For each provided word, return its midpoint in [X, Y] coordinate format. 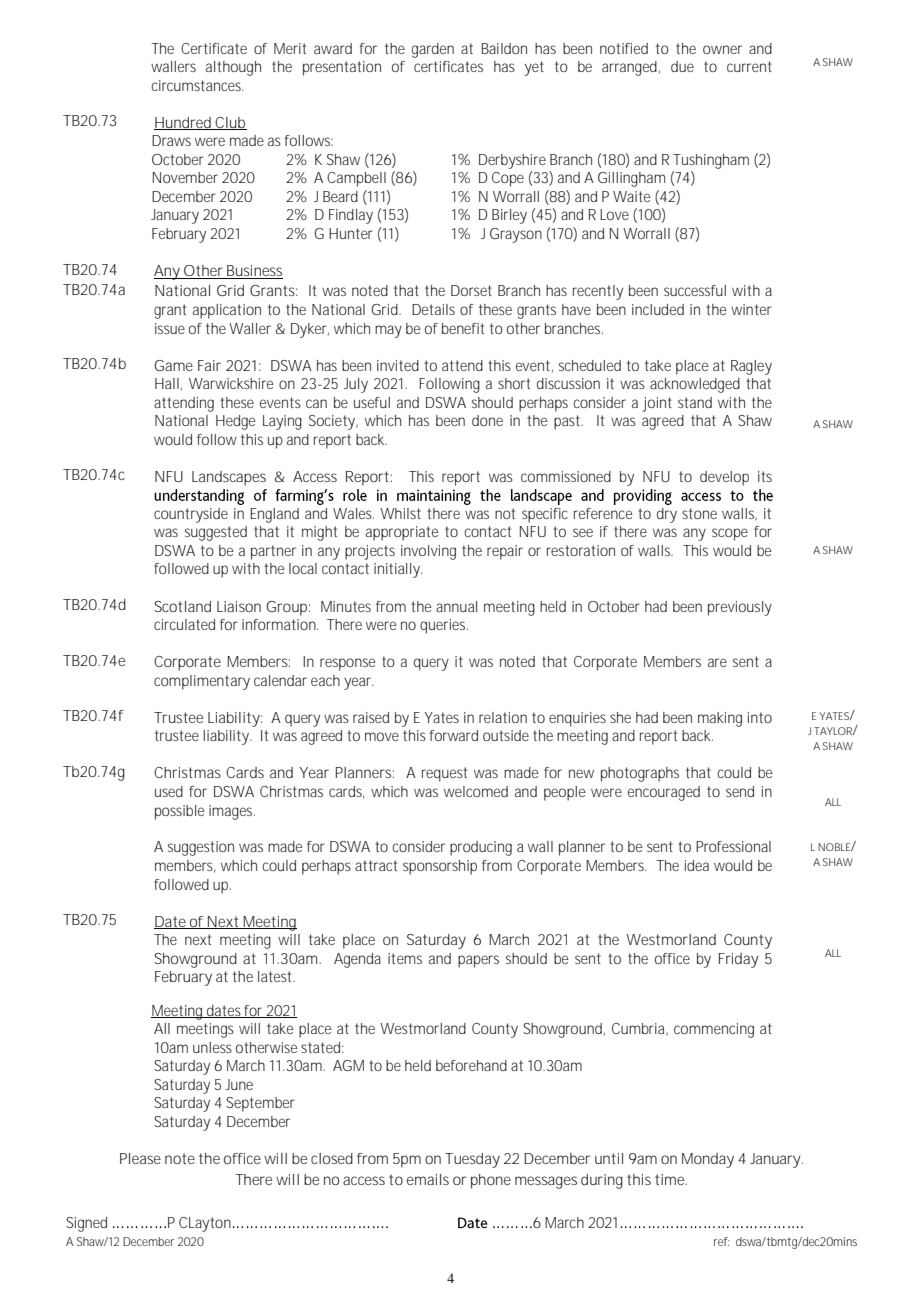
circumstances [197, 85]
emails [428, 1179]
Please [140, 1158]
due [682, 66]
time [671, 1179]
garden [433, 50]
